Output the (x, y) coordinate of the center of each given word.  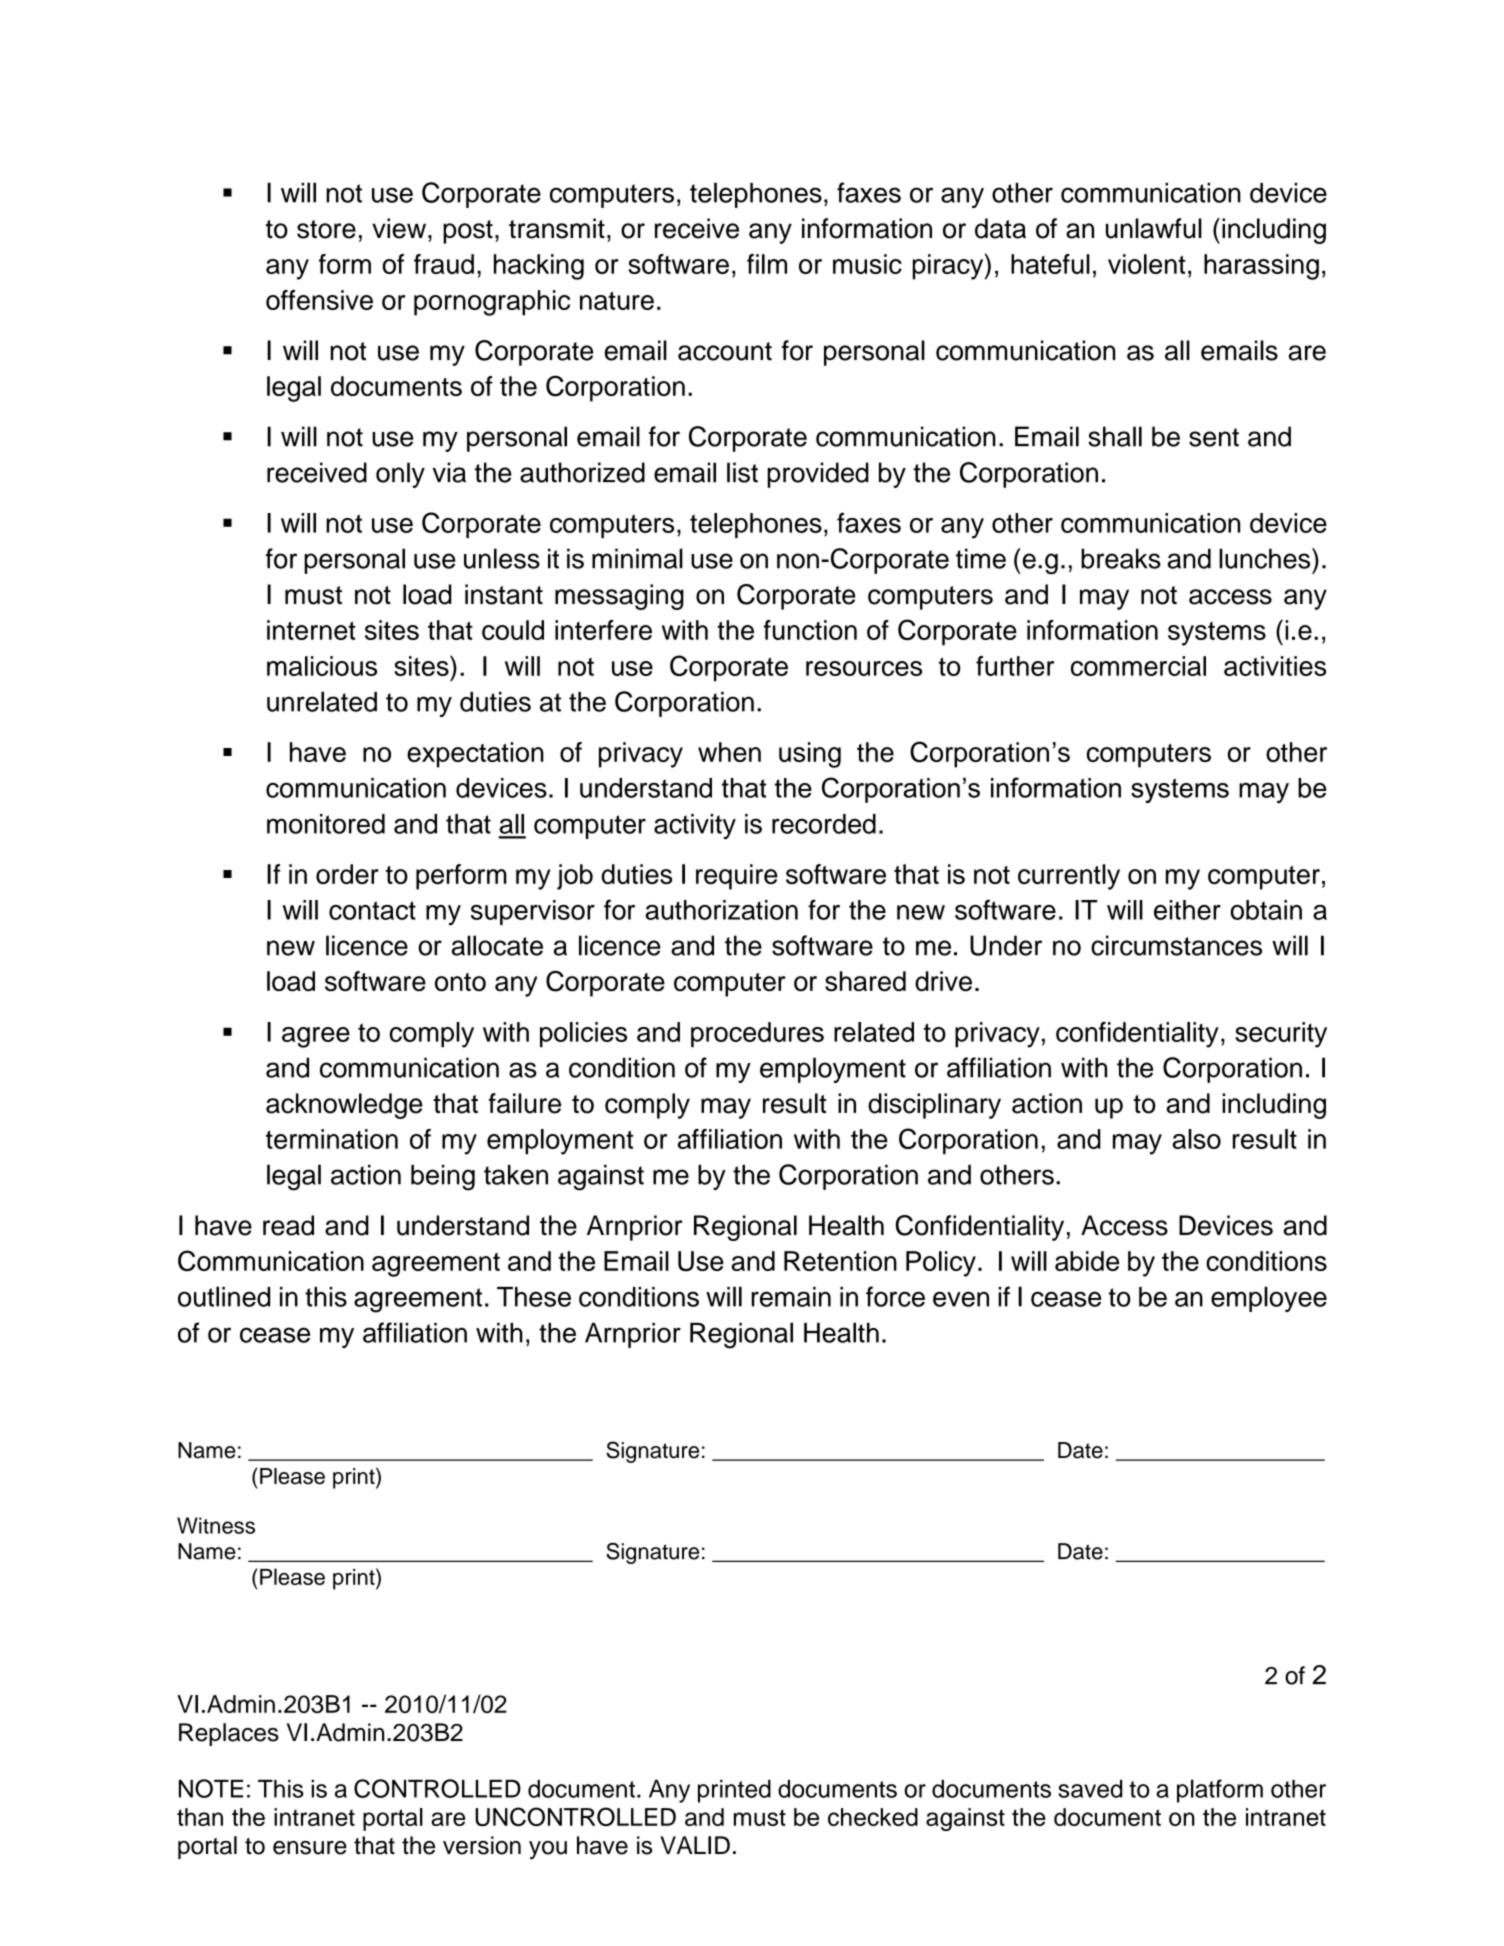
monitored (326, 824)
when (729, 752)
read (288, 1225)
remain (791, 1297)
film (767, 264)
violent (1147, 264)
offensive (319, 300)
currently (1069, 877)
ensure (310, 1848)
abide (1087, 1261)
